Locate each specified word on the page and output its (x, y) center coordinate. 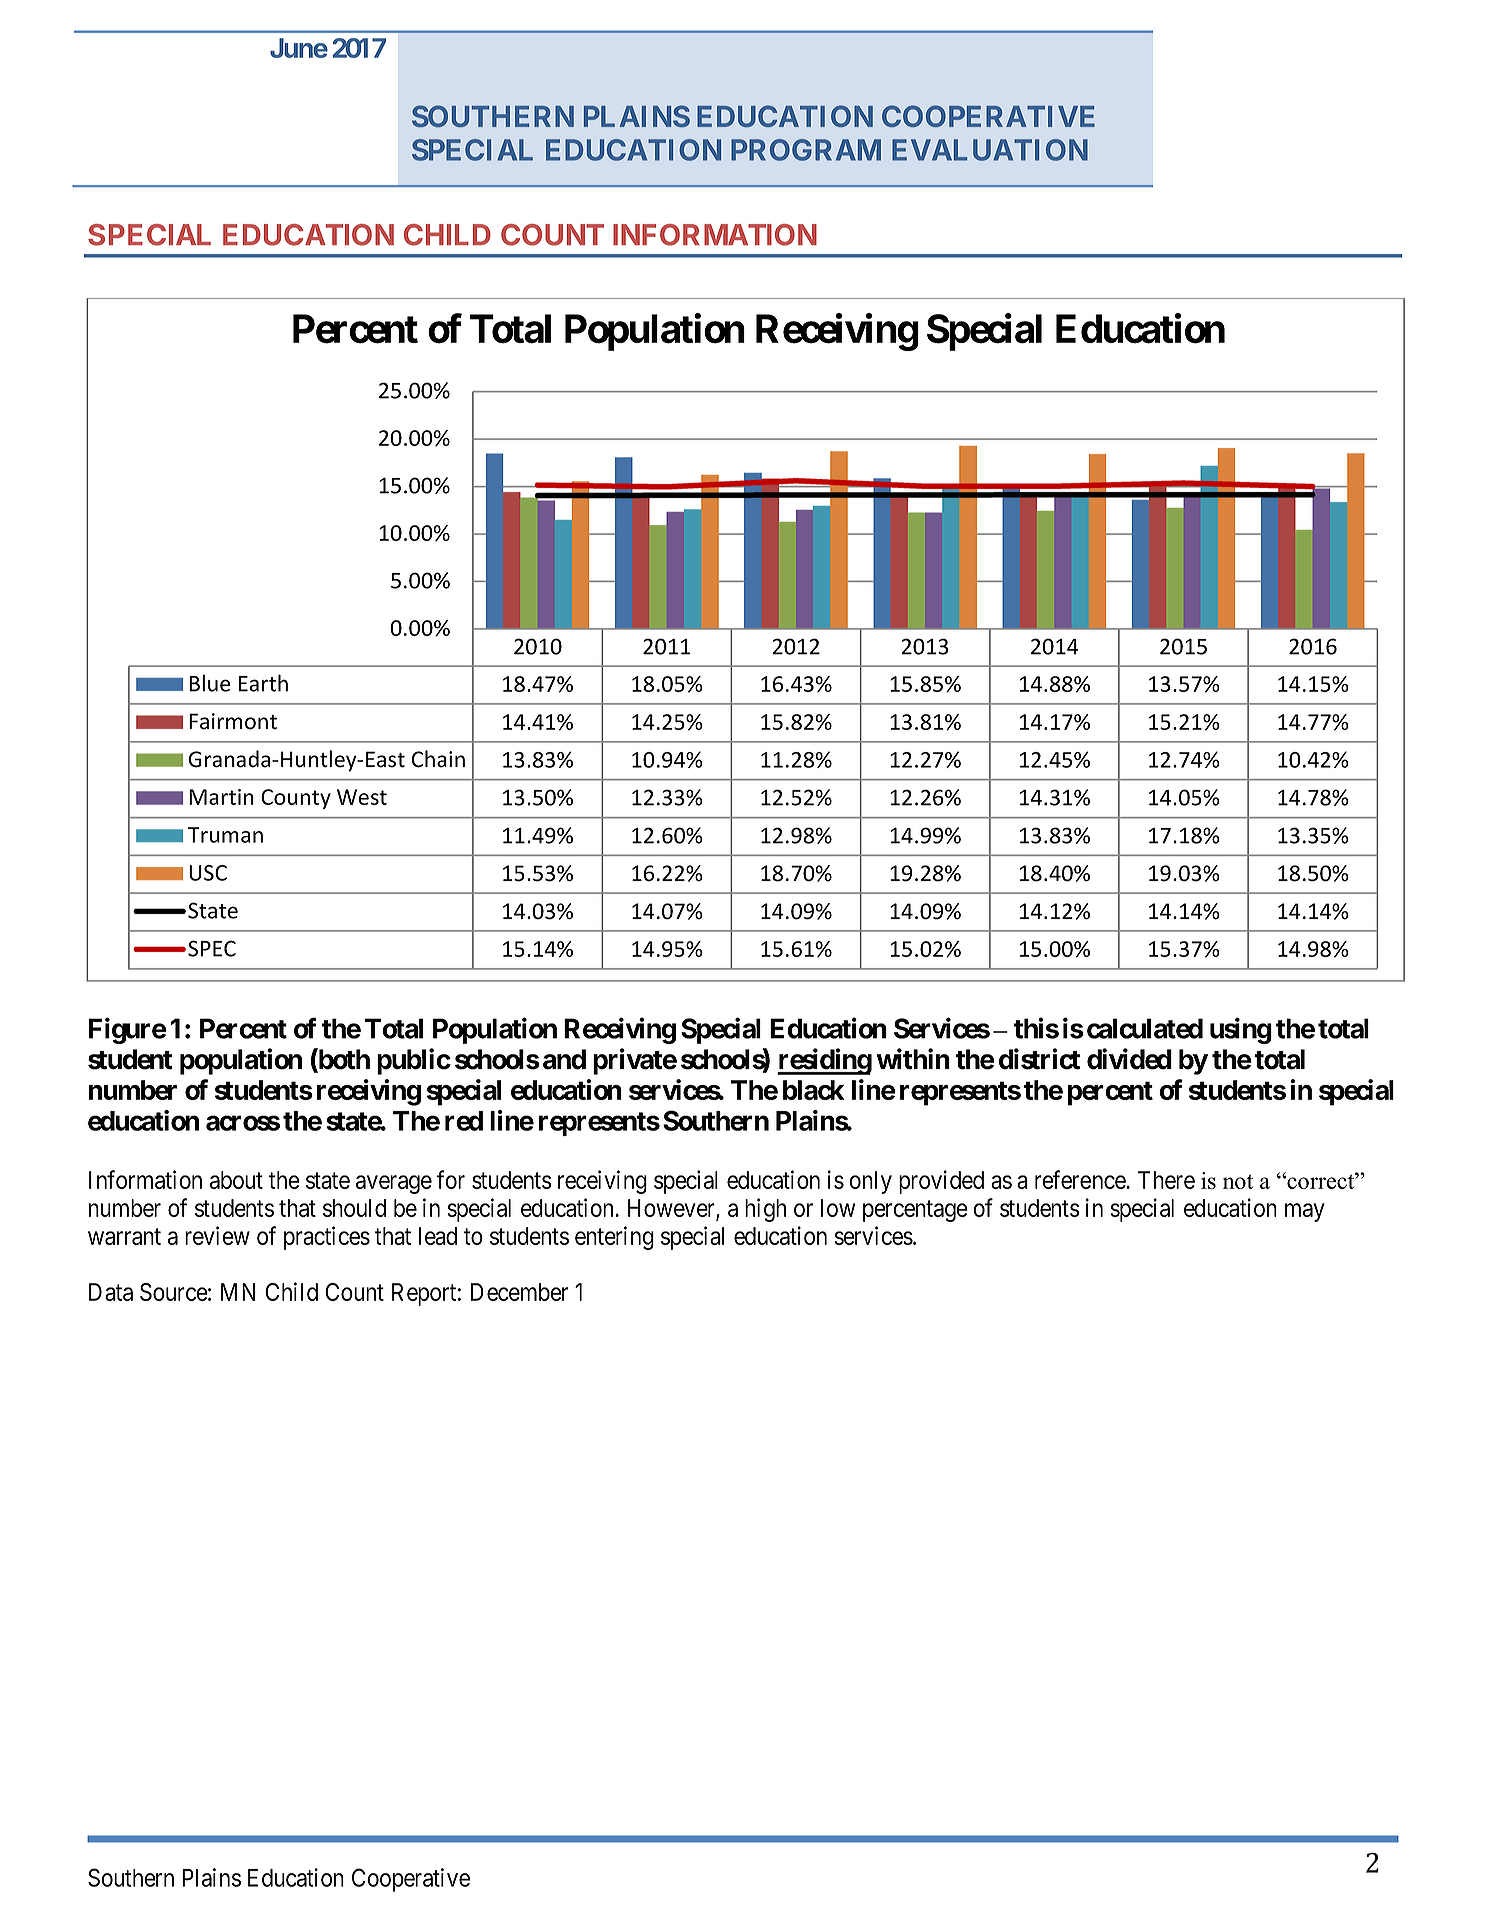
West (362, 797)
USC (208, 873)
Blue (209, 683)
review (217, 1235)
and (564, 1059)
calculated (1145, 1028)
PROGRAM (806, 150)
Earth (263, 683)
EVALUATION (990, 150)
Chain (438, 759)
